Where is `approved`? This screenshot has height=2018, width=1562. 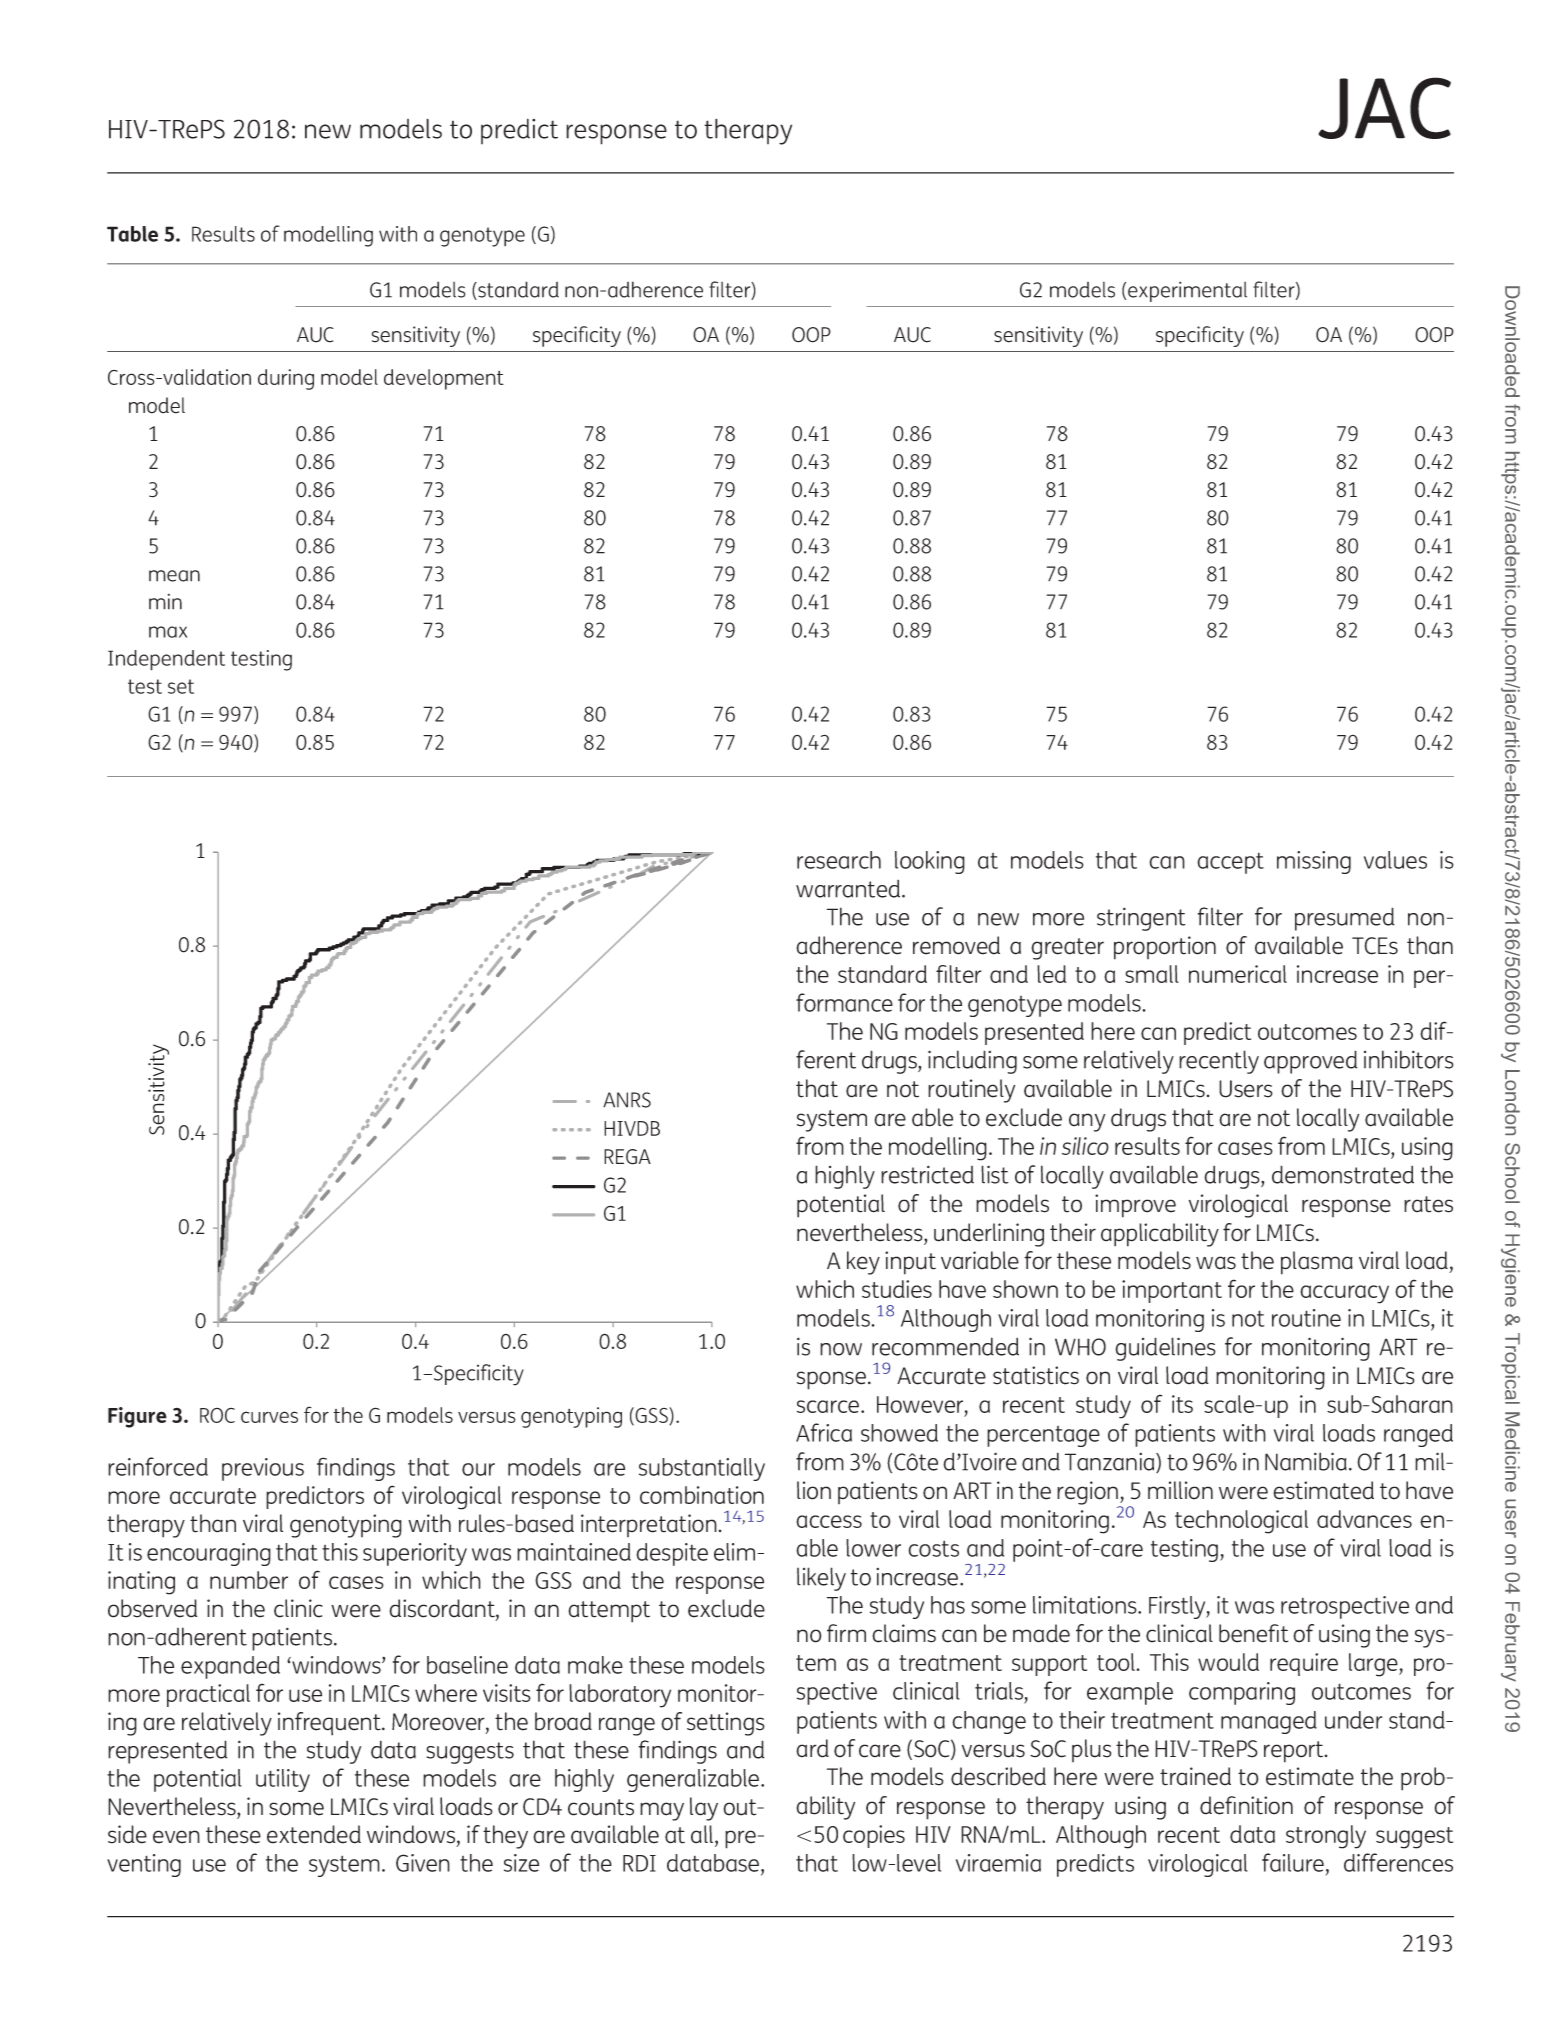
approved is located at coordinates (1311, 1062).
